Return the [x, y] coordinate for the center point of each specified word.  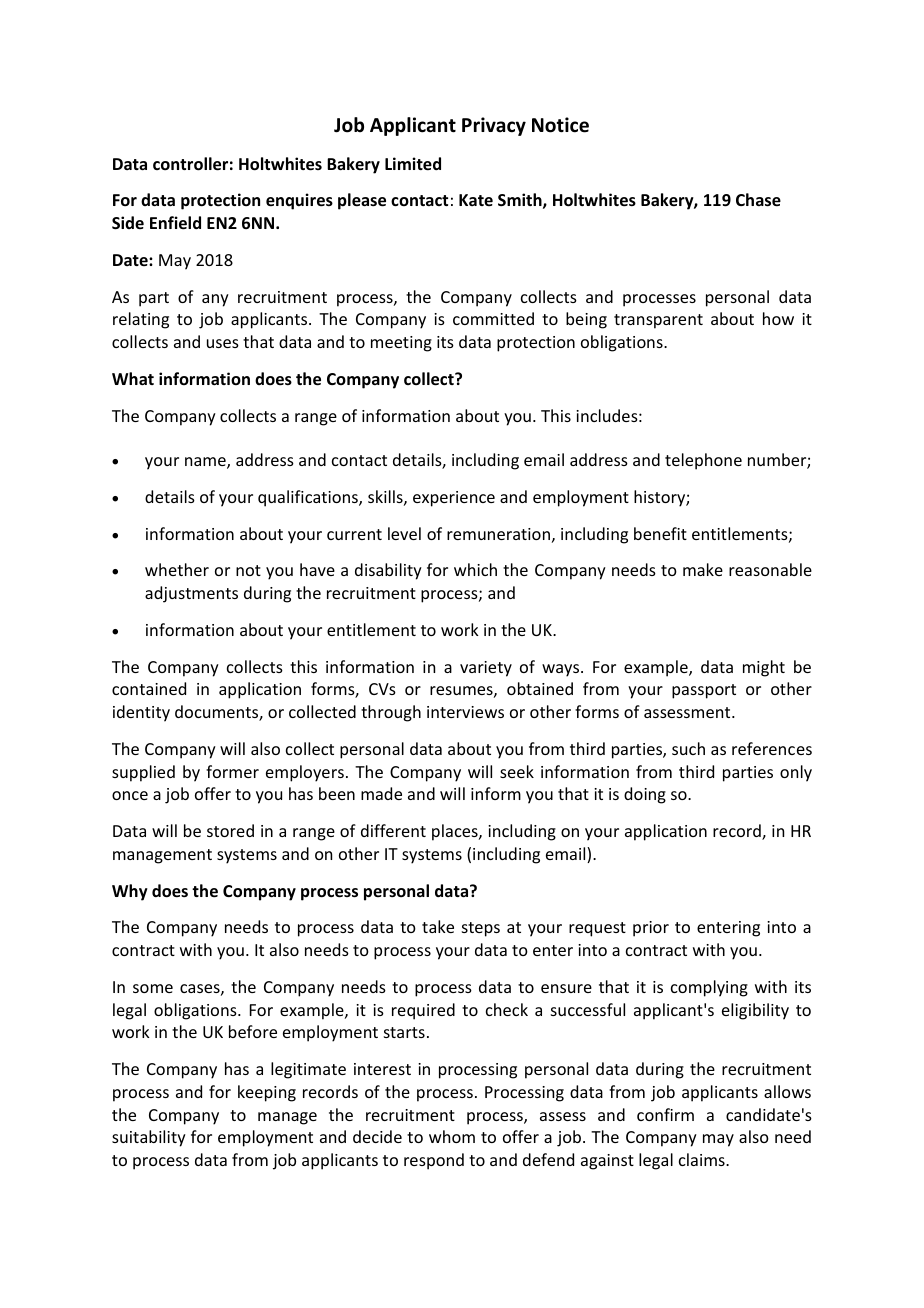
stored [230, 830]
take [438, 926]
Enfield [175, 223]
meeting [401, 344]
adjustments [191, 594]
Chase [758, 200]
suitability [149, 1138]
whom [452, 1136]
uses [223, 343]
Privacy [494, 126]
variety [486, 669]
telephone [703, 461]
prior [651, 929]
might [764, 668]
